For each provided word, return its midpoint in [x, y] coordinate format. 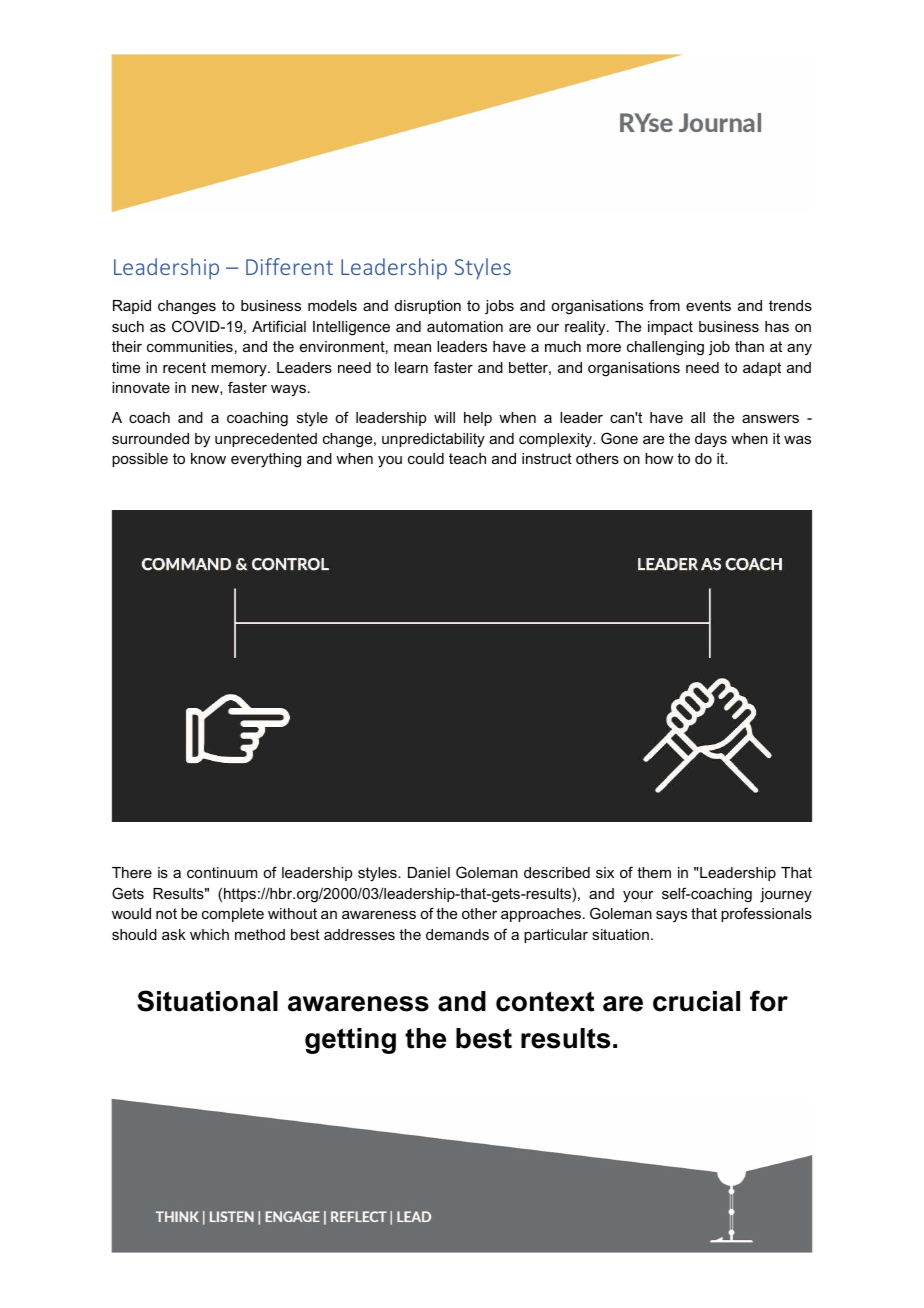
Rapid [132, 307]
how [659, 458]
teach [467, 458]
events [708, 305]
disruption [428, 307]
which [209, 934]
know [208, 458]
